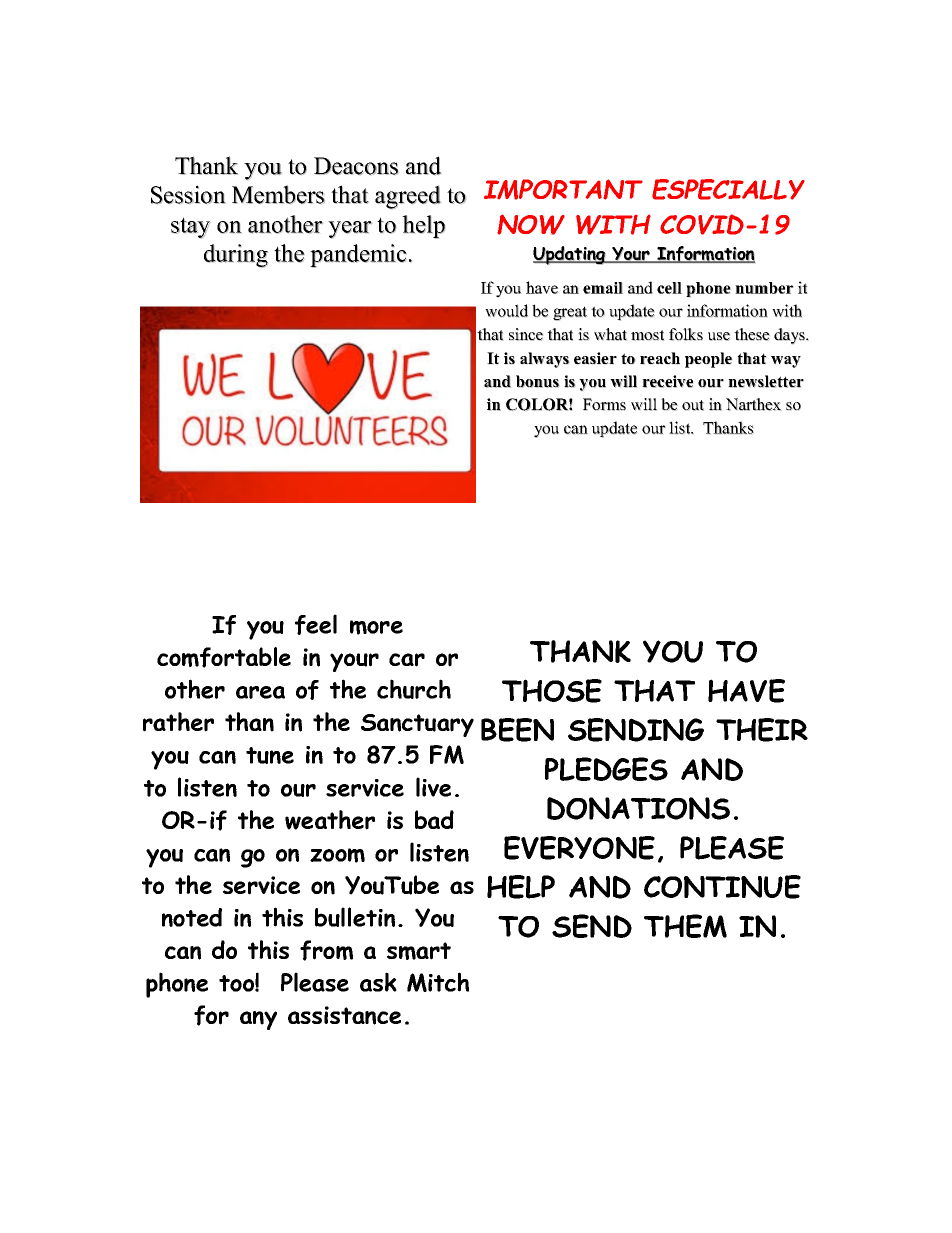 This document has width=952, height=1233. I want to click on any, so click(258, 1020).
